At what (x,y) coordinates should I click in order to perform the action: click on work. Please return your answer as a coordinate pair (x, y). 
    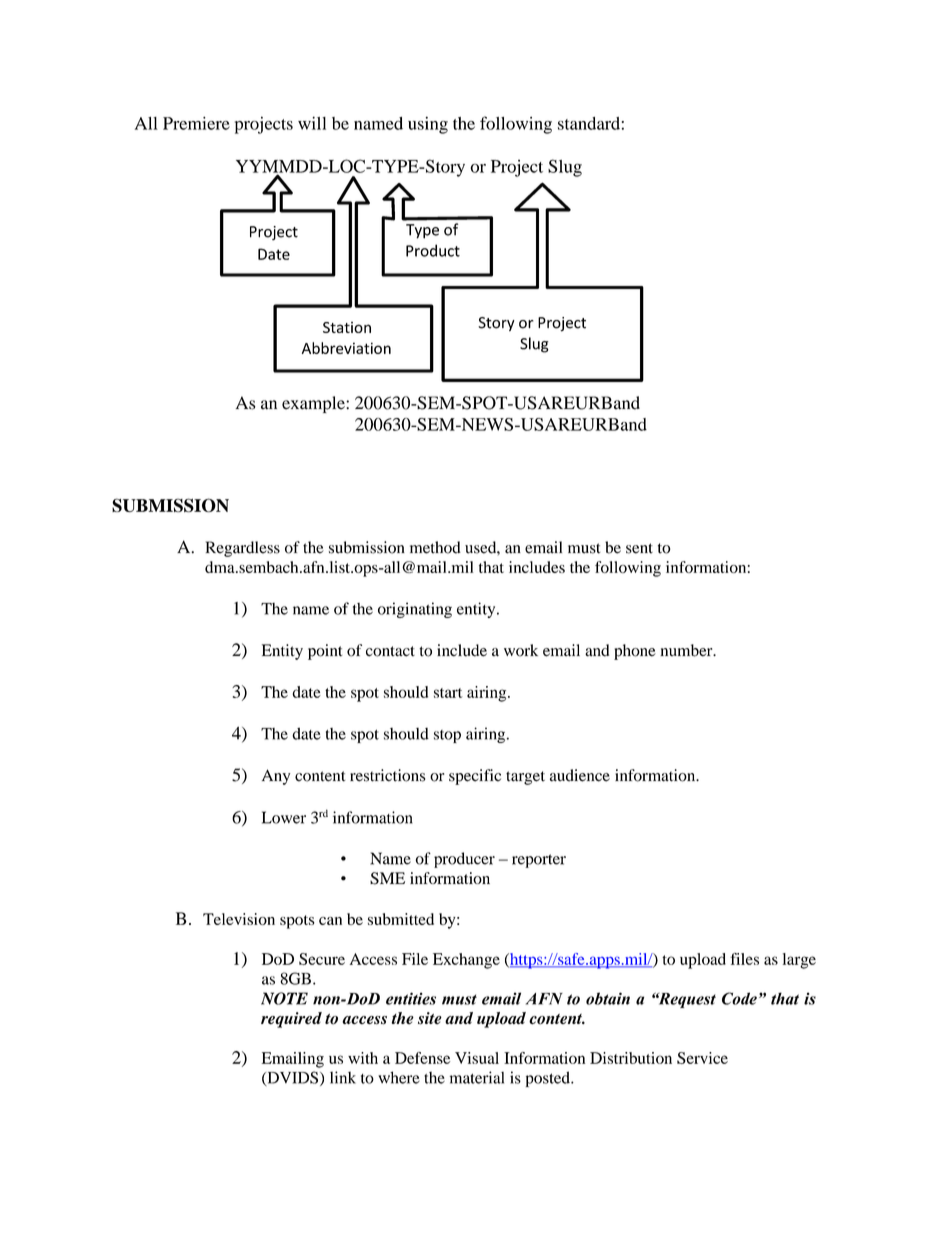
    Looking at the image, I should click on (521, 650).
